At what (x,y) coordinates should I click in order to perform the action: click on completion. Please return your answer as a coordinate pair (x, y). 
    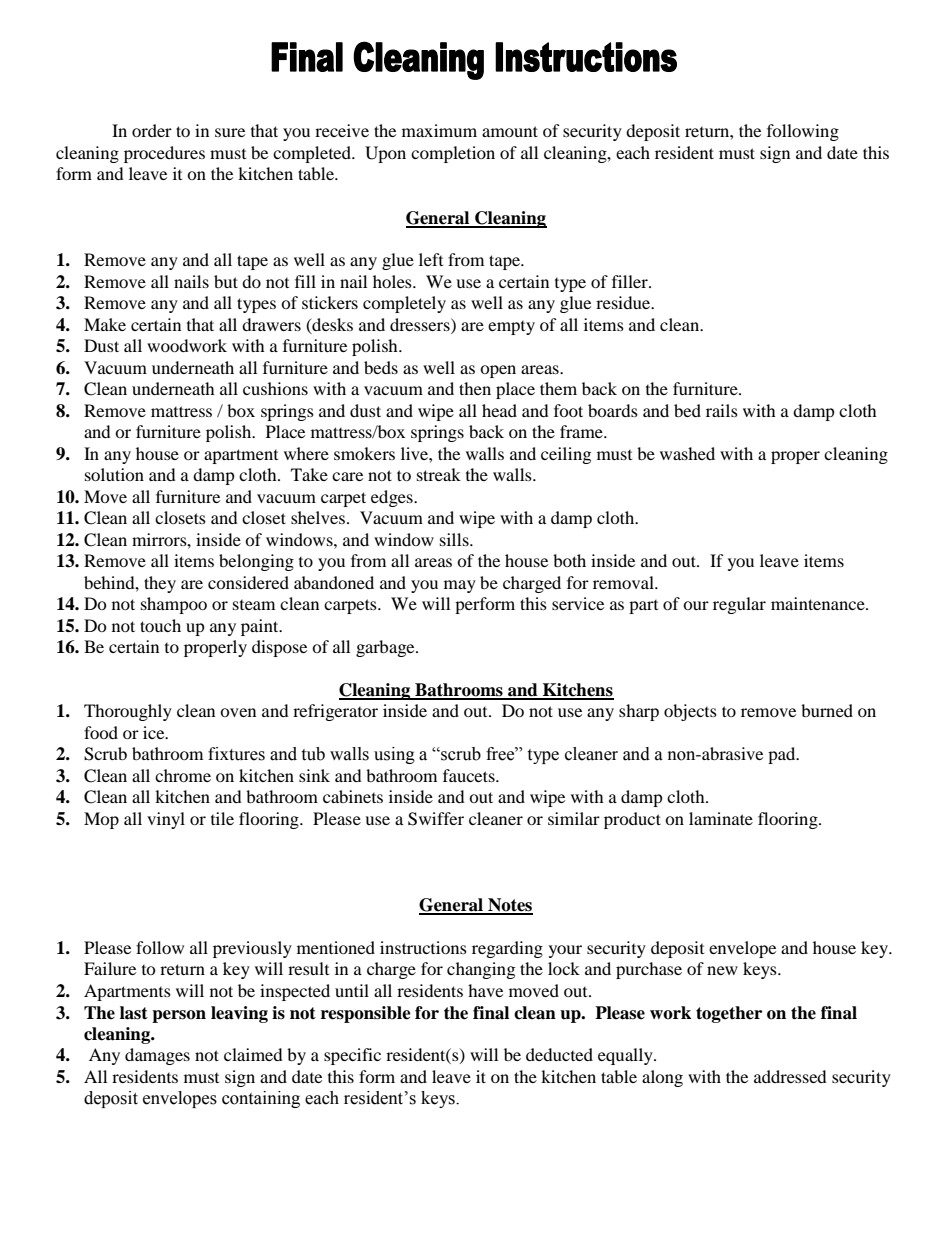
    Looking at the image, I should click on (453, 154).
